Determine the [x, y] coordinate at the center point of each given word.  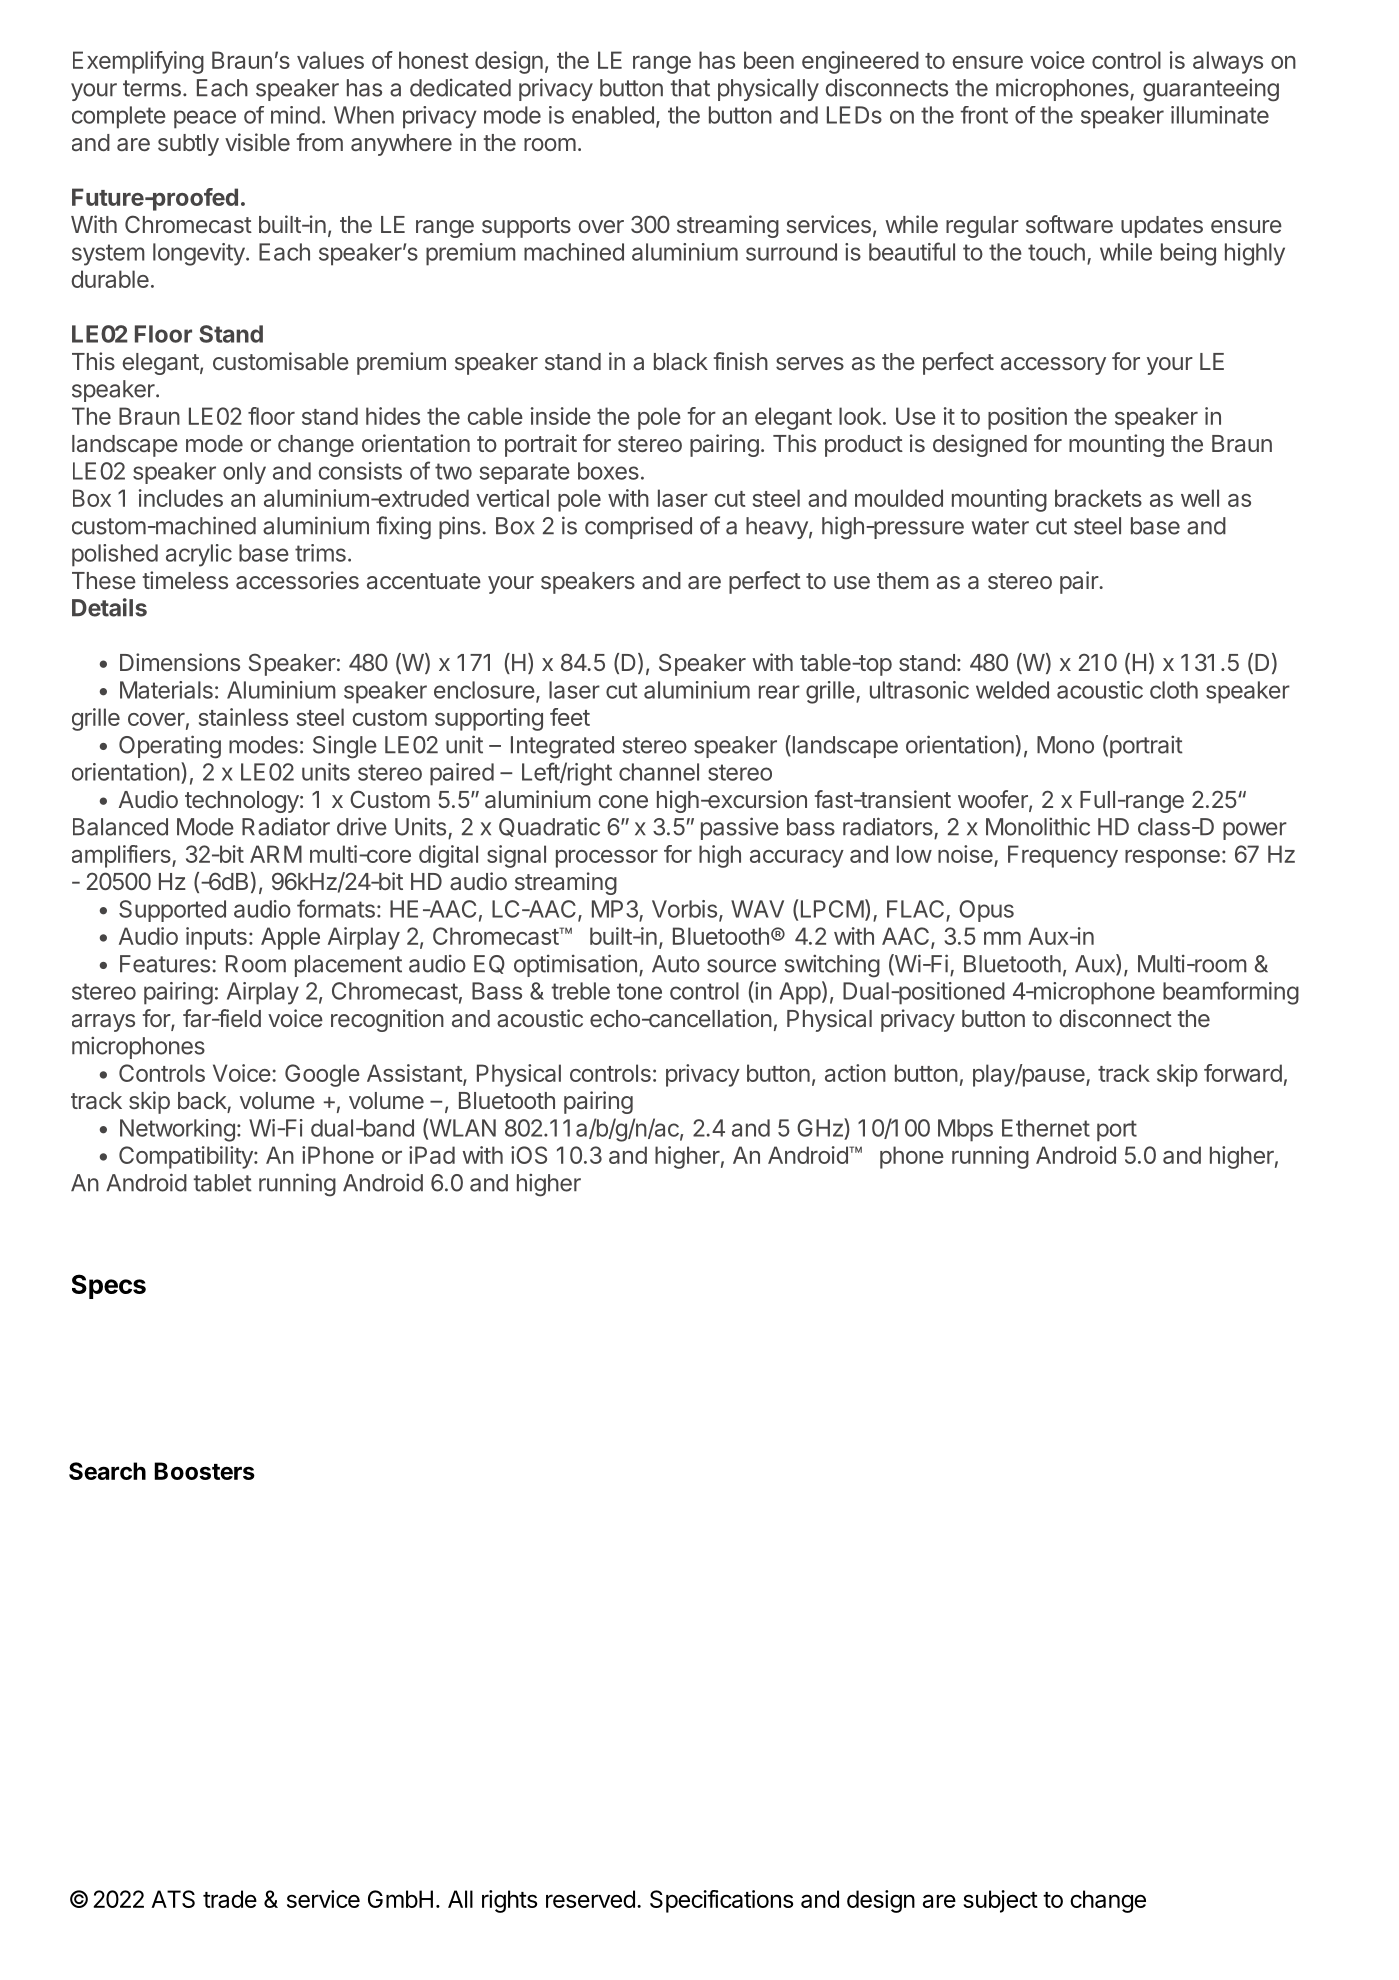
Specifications [721, 1901]
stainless [243, 717]
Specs [109, 1286]
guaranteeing [1211, 90]
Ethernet [1046, 1128]
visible [257, 142]
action [855, 1073]
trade [230, 1899]
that [690, 88]
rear [779, 692]
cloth [1174, 690]
